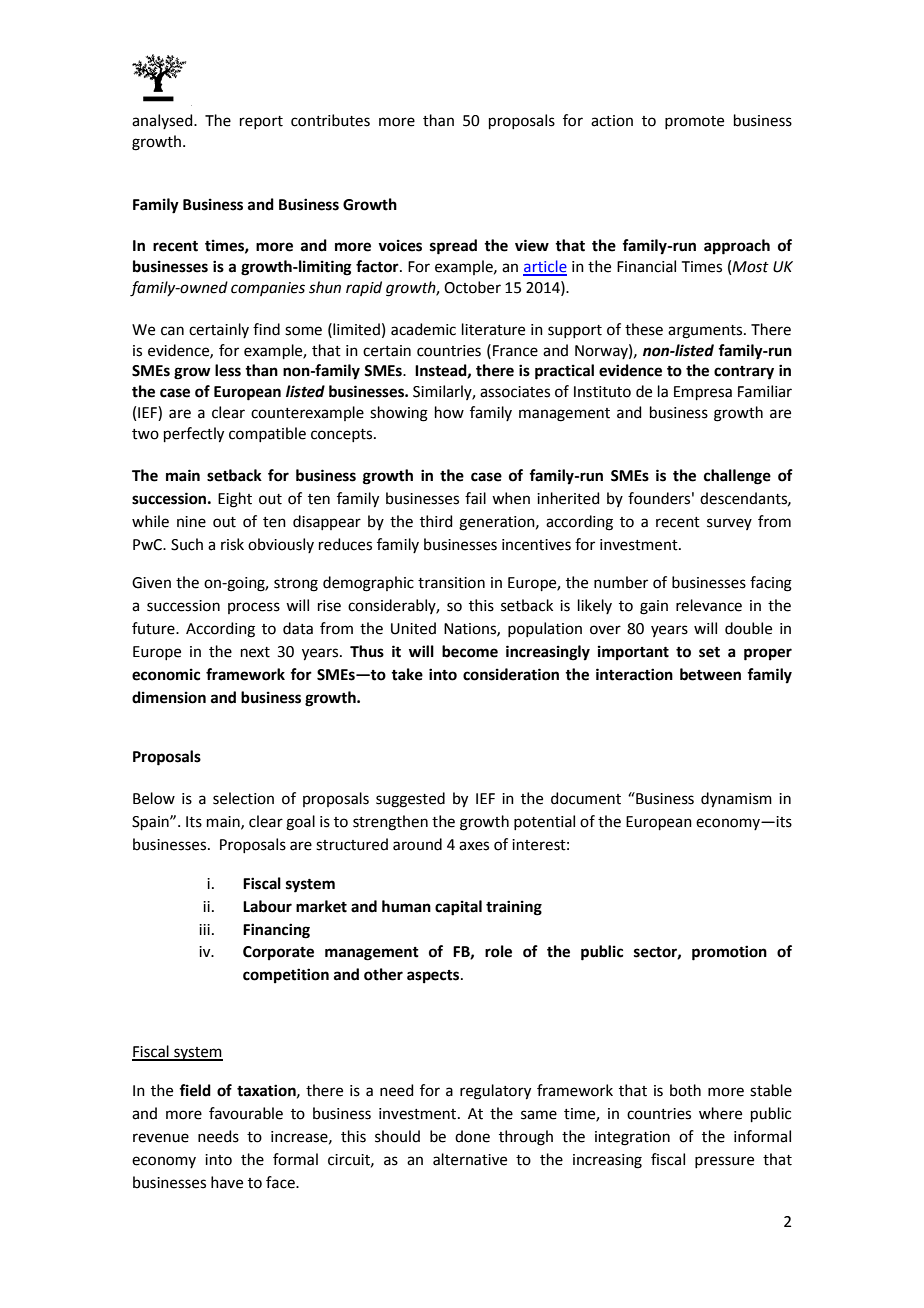 The width and height of the screenshot is (924, 1308). Describe the element at coordinates (470, 1159) in the screenshot. I see `alternative` at that location.
